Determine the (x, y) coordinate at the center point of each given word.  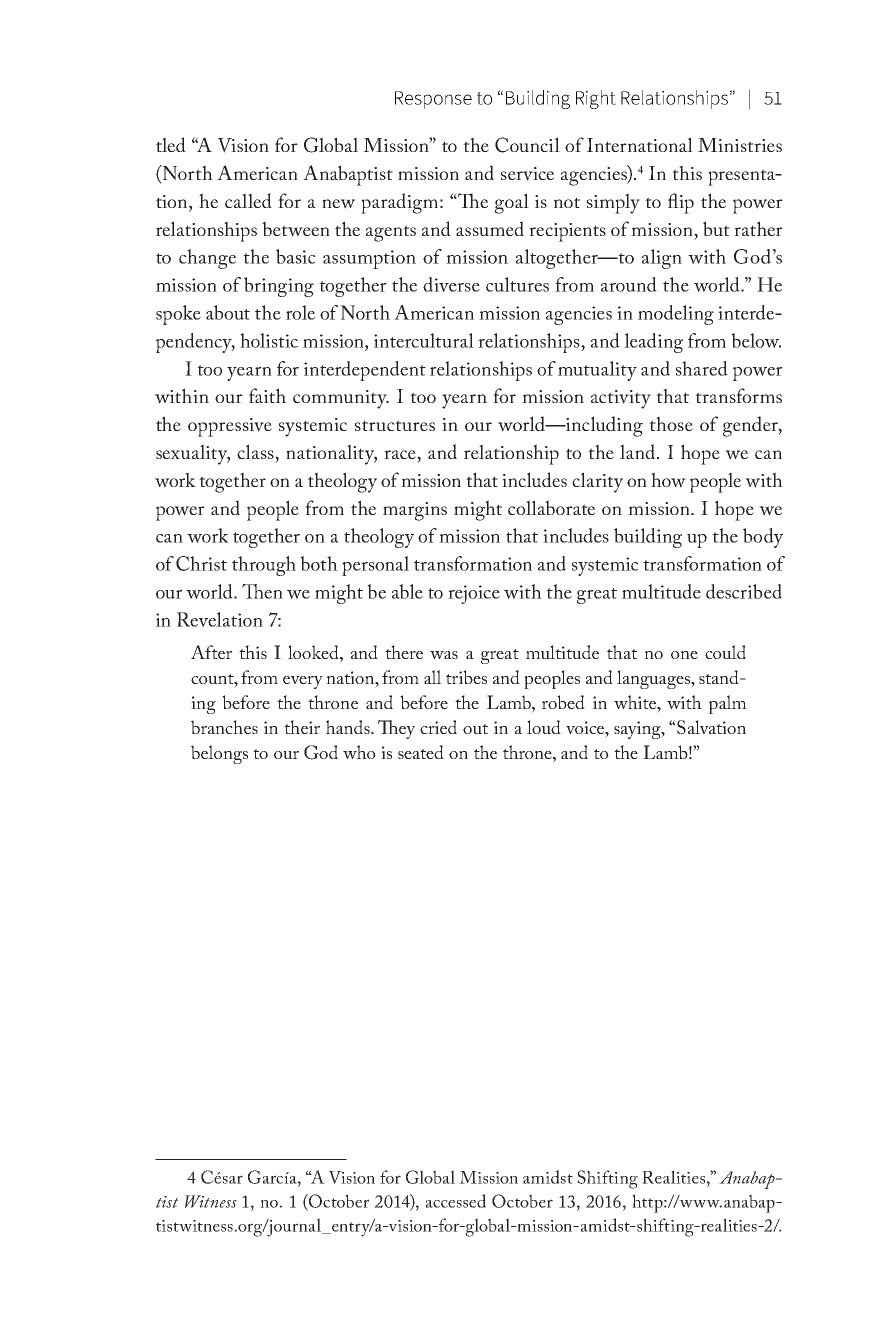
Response (433, 100)
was (444, 655)
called (248, 200)
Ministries (740, 145)
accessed (456, 1201)
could (725, 652)
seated (421, 752)
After (211, 652)
